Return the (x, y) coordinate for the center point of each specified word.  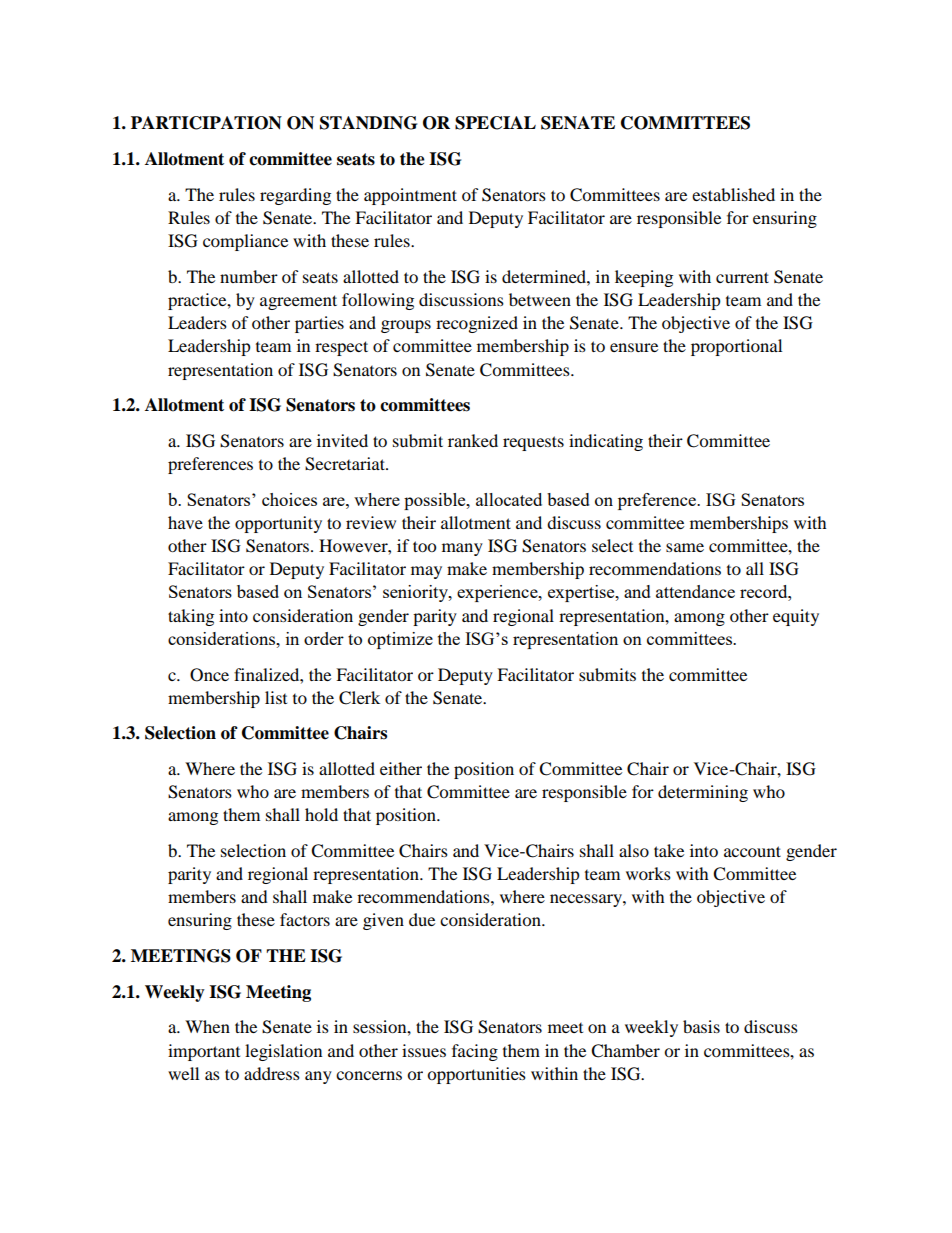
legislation (283, 1052)
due (422, 919)
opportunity (278, 524)
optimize (400, 640)
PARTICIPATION (206, 123)
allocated (509, 499)
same (685, 547)
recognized (477, 324)
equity (796, 617)
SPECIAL (495, 123)
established (733, 194)
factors (305, 919)
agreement (298, 302)
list (276, 697)
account (752, 851)
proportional (736, 347)
